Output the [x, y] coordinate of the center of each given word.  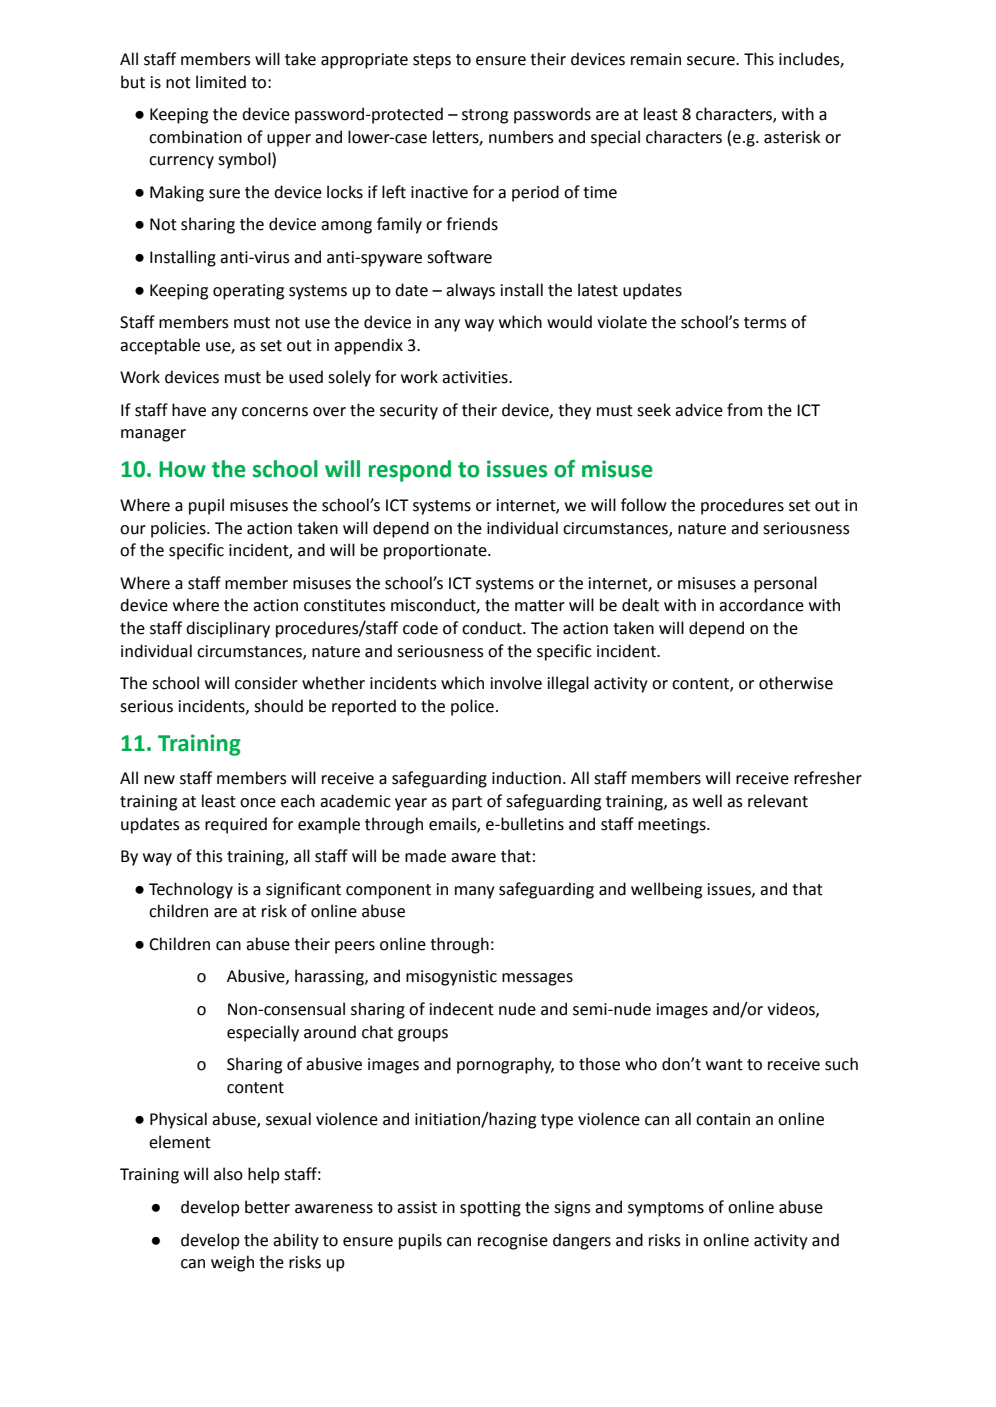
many [475, 892]
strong [485, 116]
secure [712, 61]
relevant [778, 801]
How [182, 469]
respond [410, 471]
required [236, 825]
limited [221, 82]
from [744, 410]
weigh [232, 1263]
